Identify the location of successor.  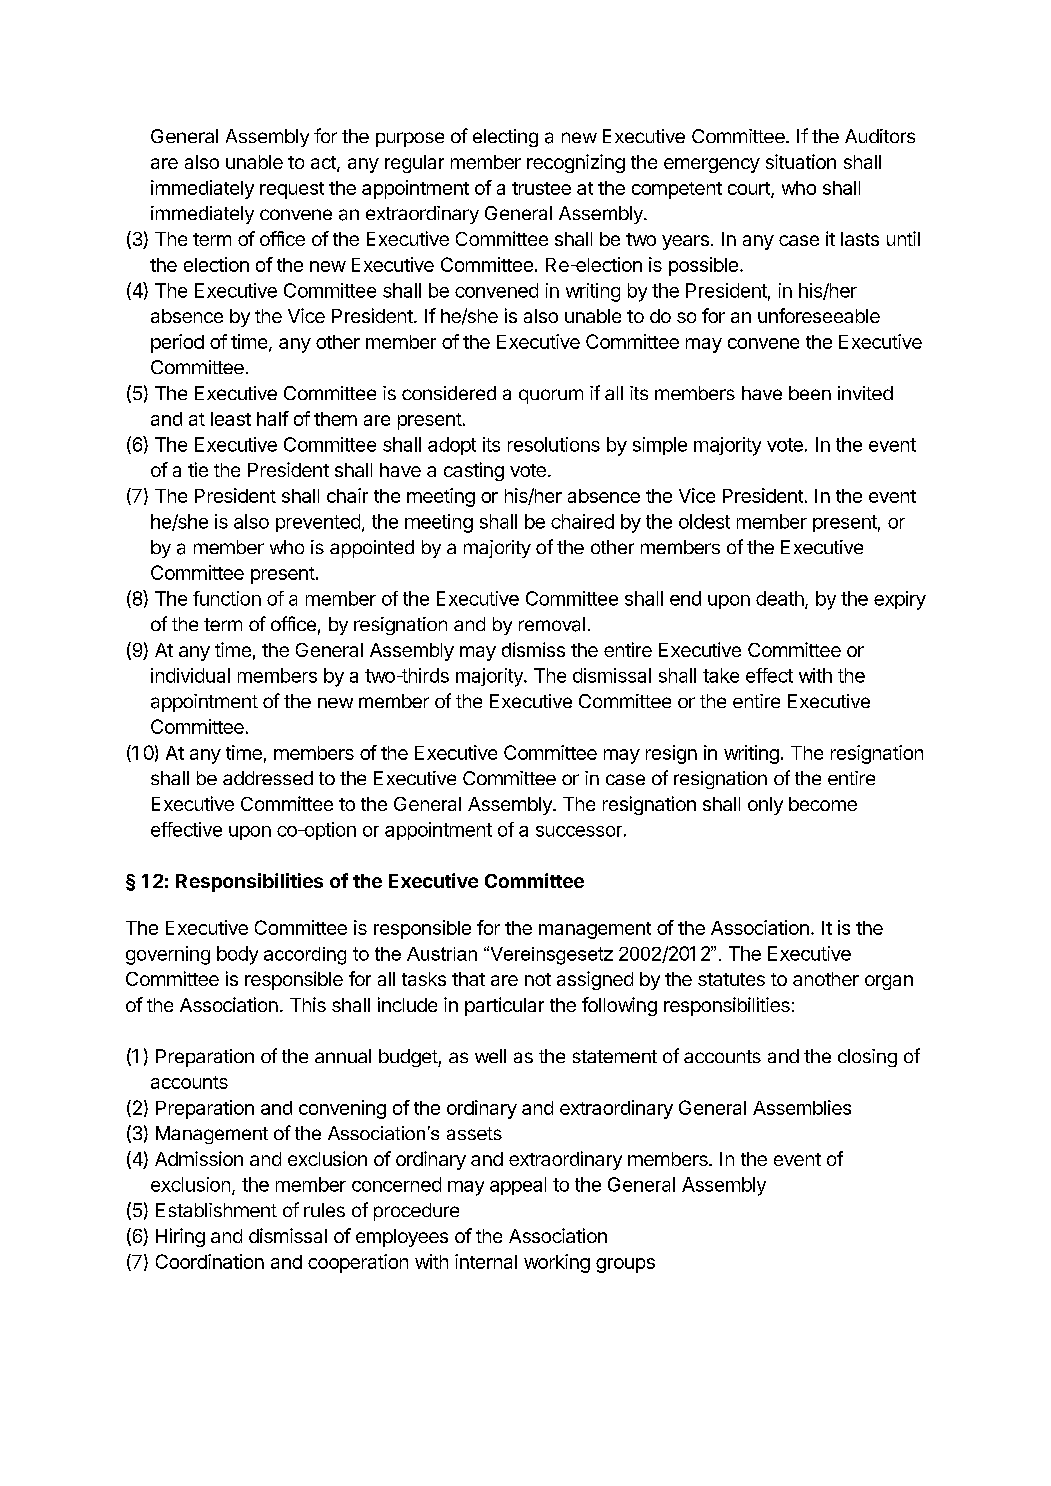
(579, 831).
